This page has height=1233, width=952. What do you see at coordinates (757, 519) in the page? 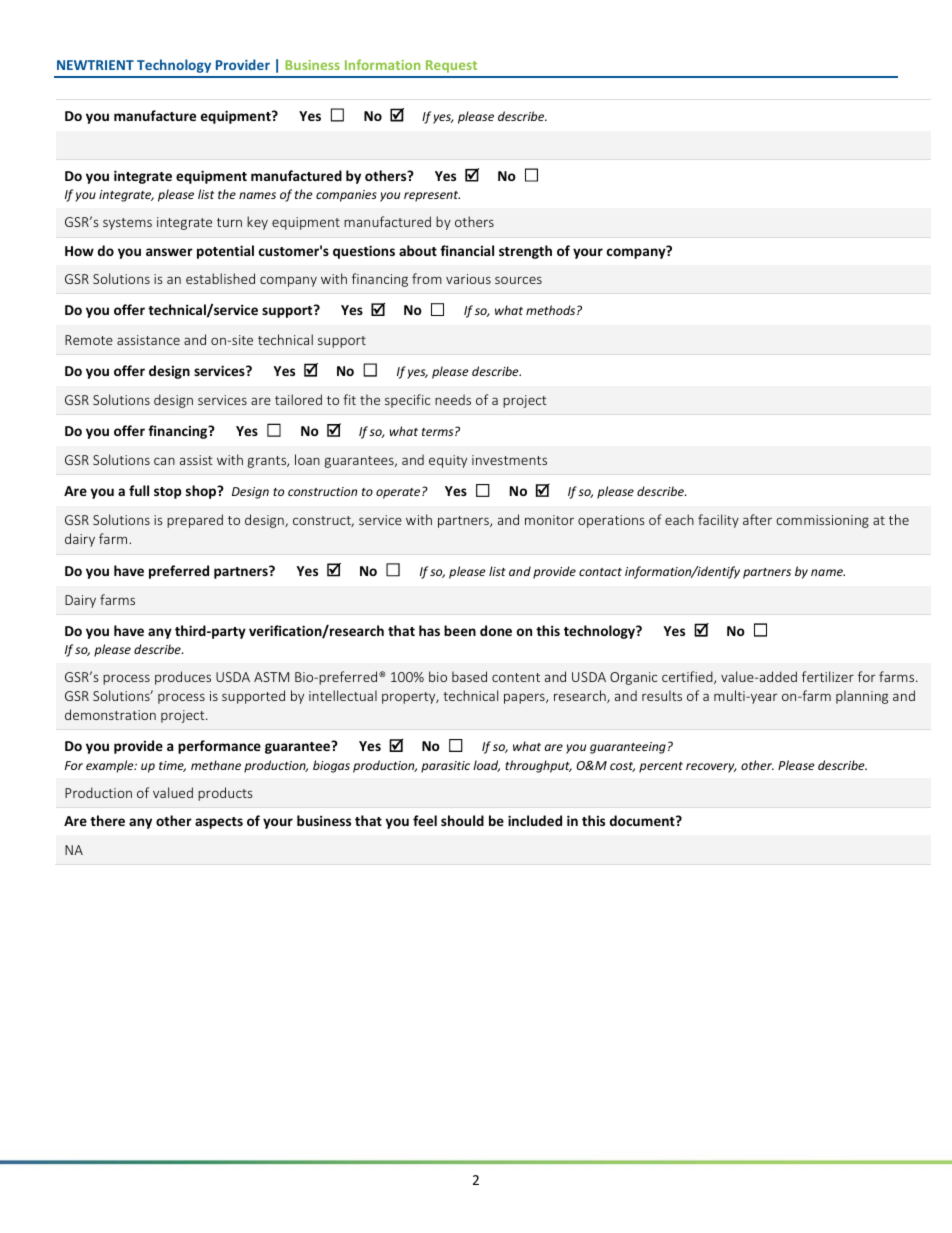
I see `after` at bounding box center [757, 519].
